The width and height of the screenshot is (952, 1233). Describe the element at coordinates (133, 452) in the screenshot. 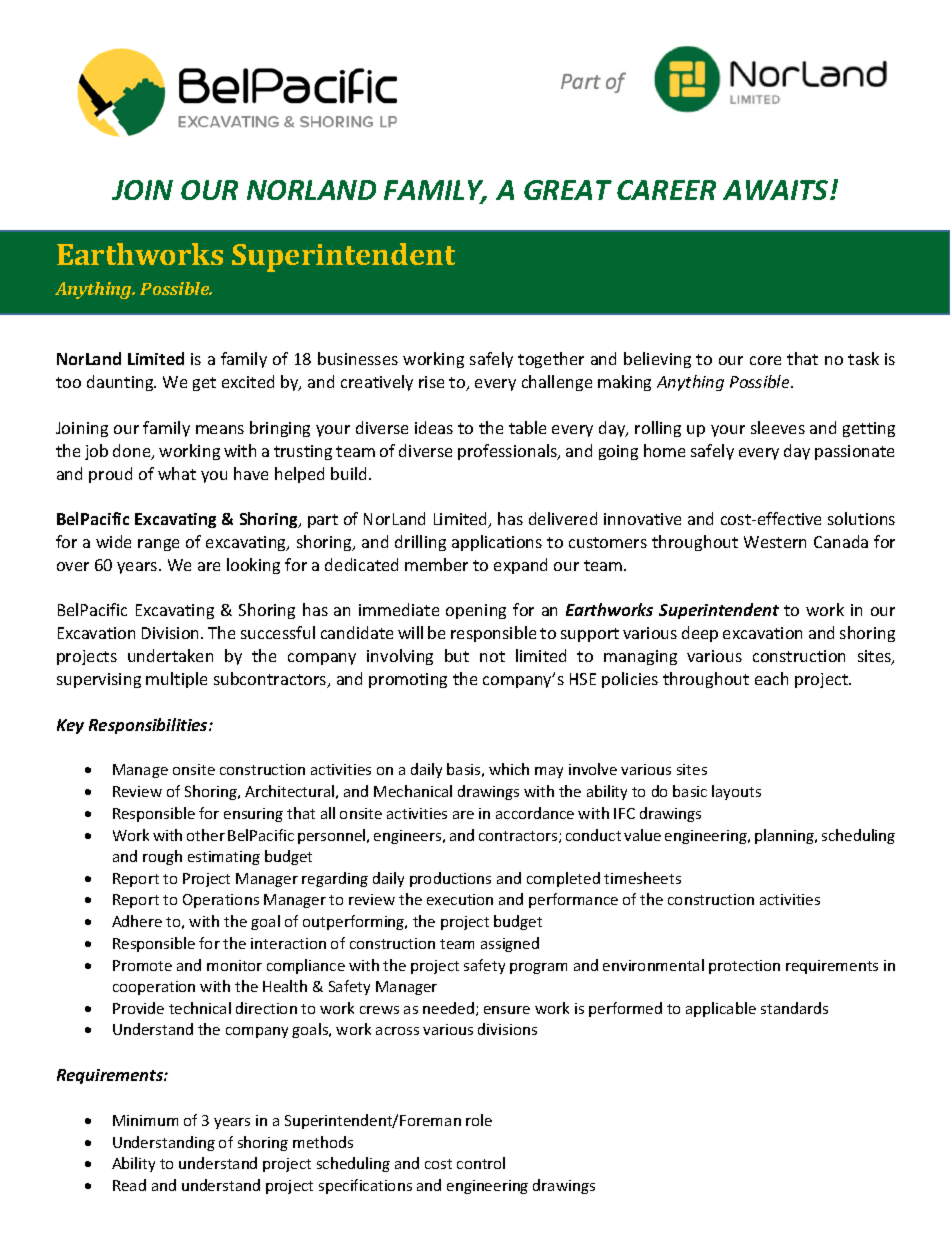

I see `done` at that location.
